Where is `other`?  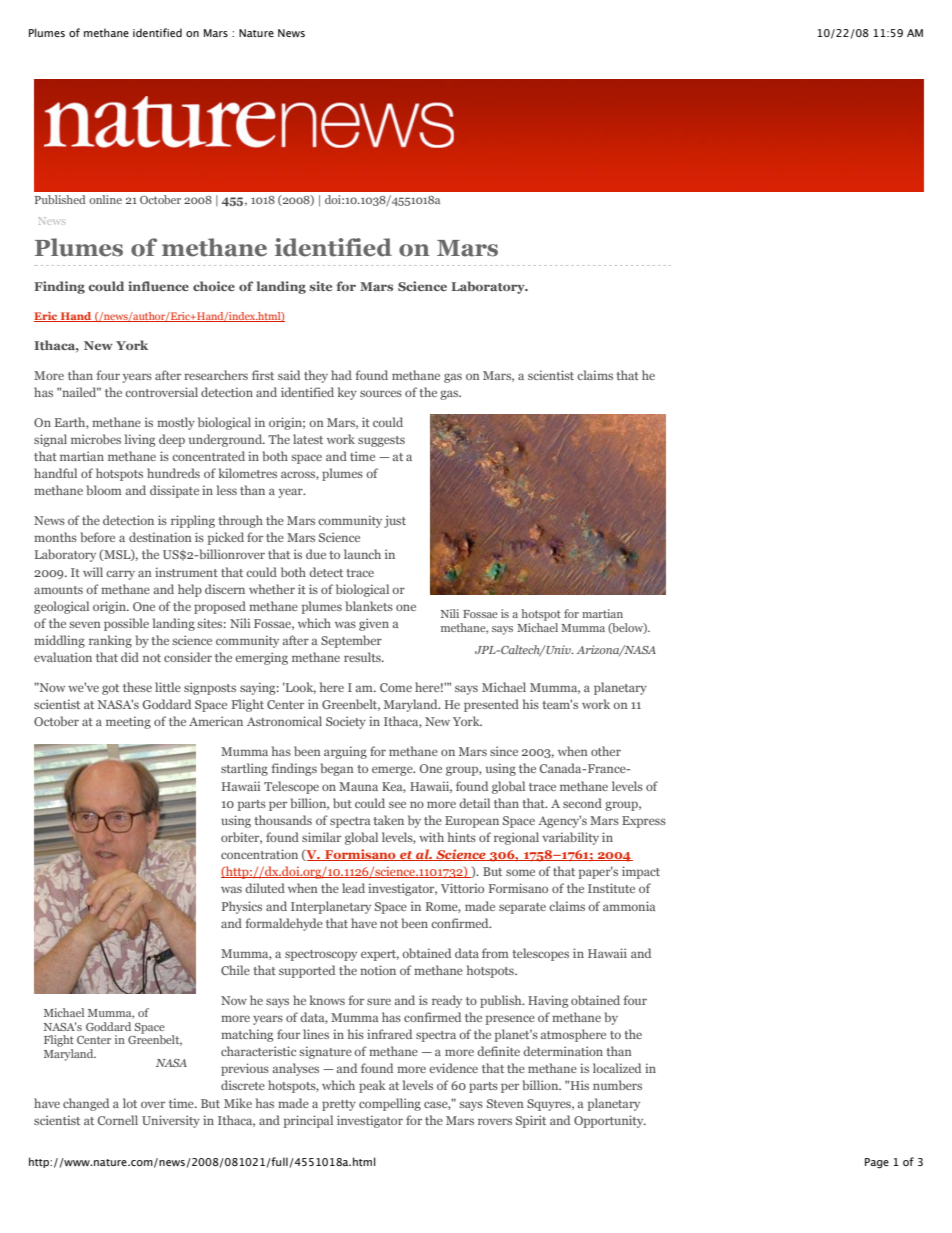
other is located at coordinates (606, 751).
